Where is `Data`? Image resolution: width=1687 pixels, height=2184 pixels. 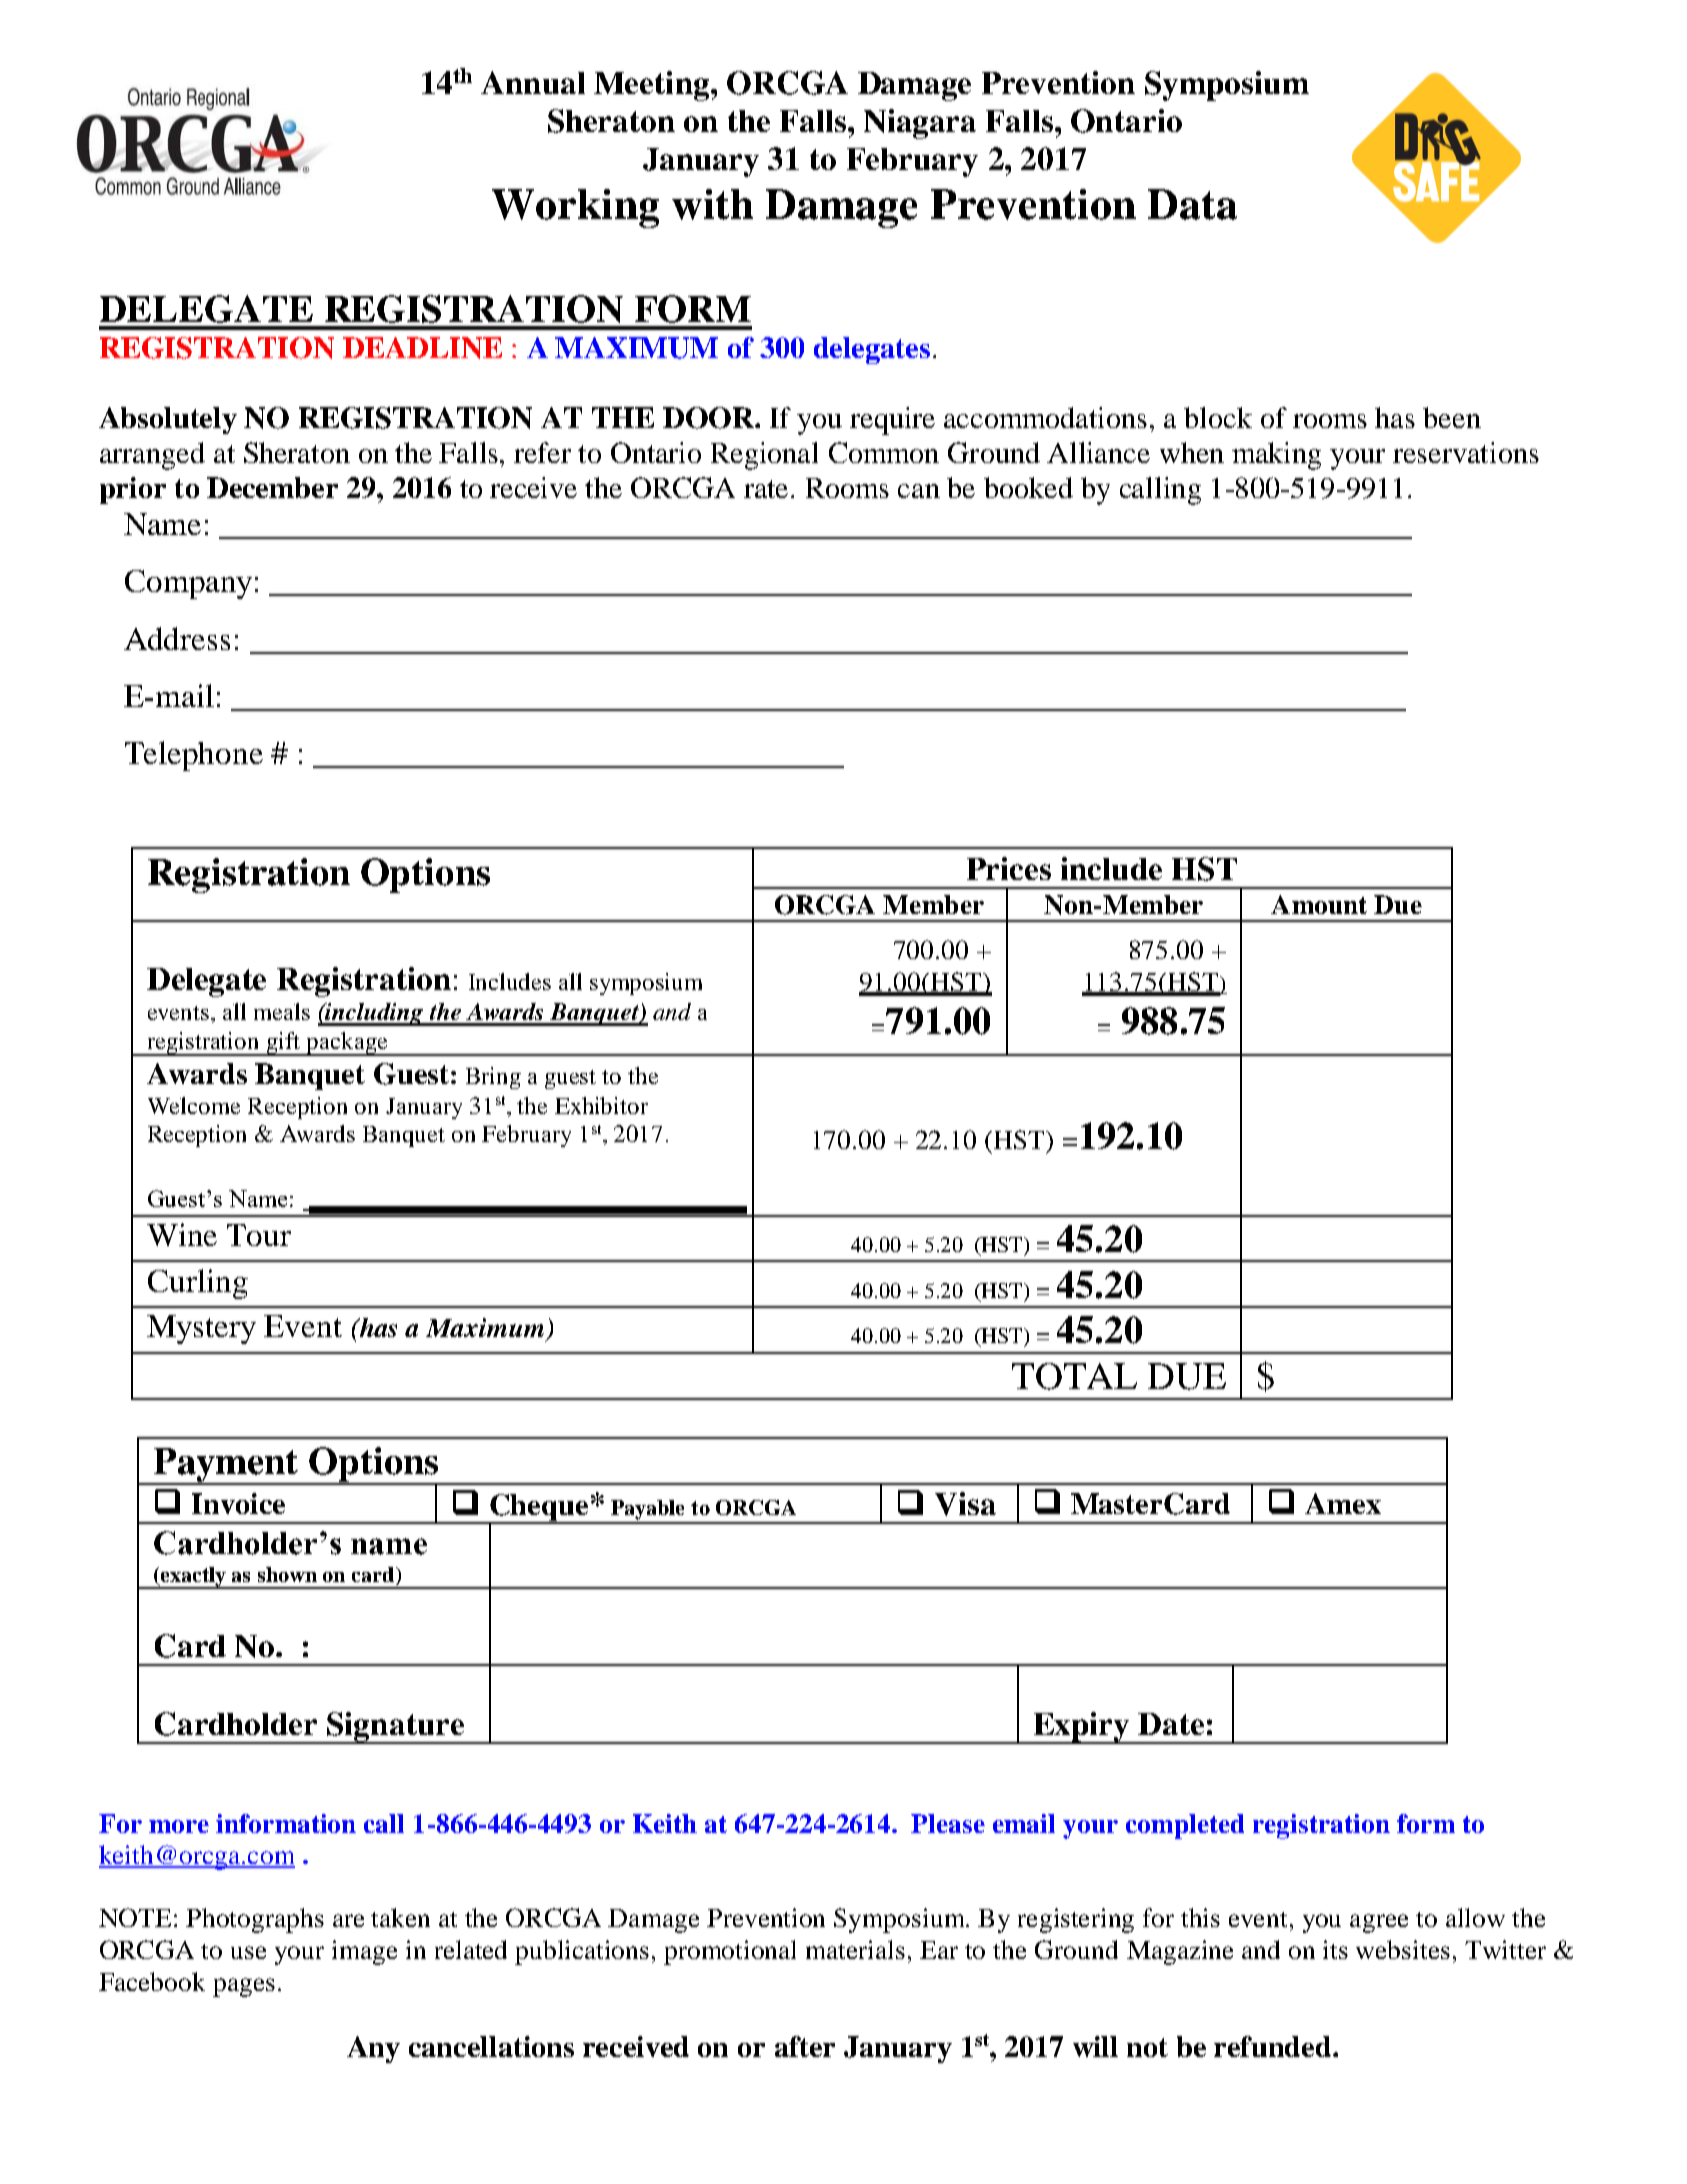
Data is located at coordinates (1192, 204).
